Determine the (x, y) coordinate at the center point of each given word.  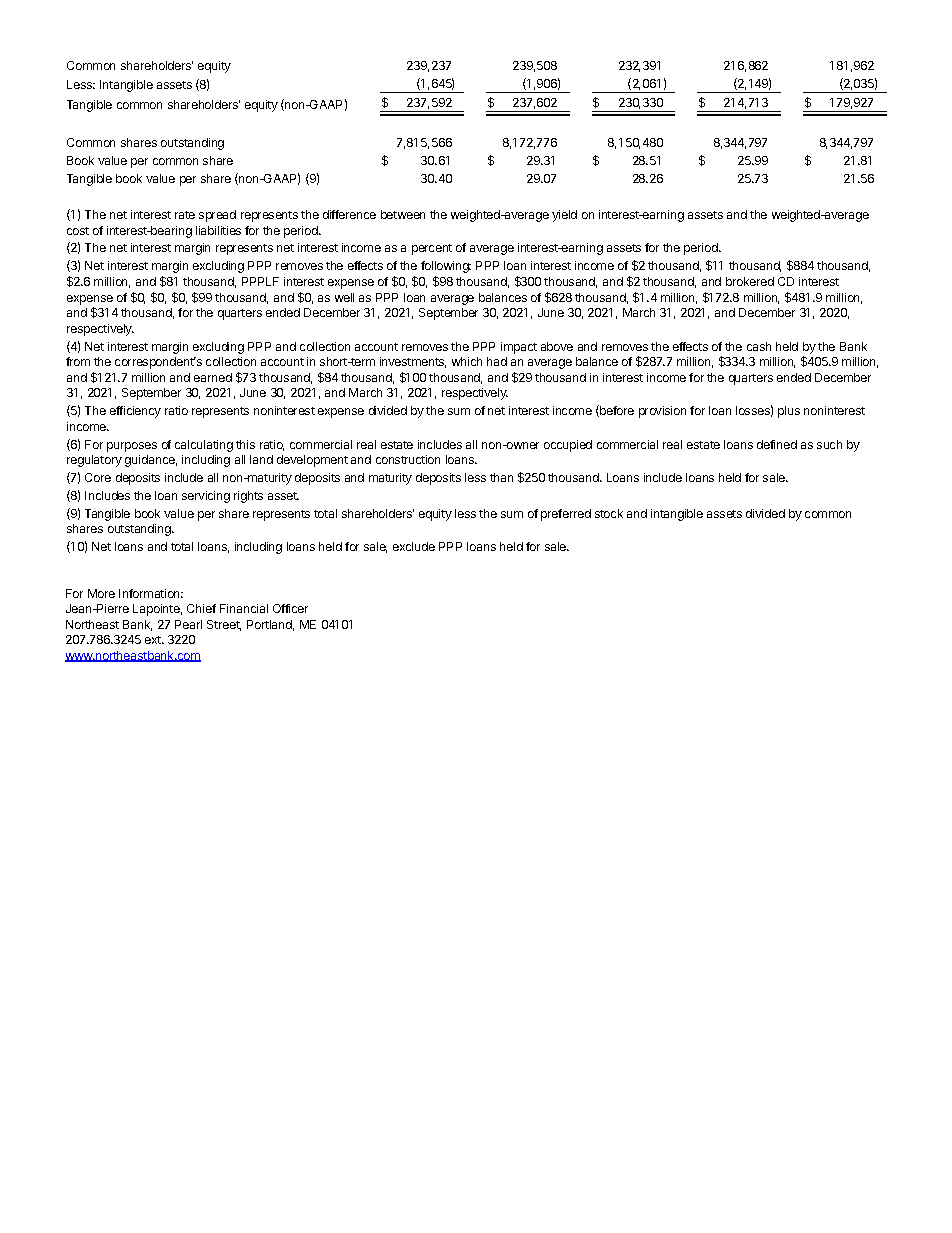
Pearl (188, 624)
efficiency (135, 412)
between (403, 214)
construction (408, 459)
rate (185, 215)
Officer (290, 608)
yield (564, 216)
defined (777, 444)
